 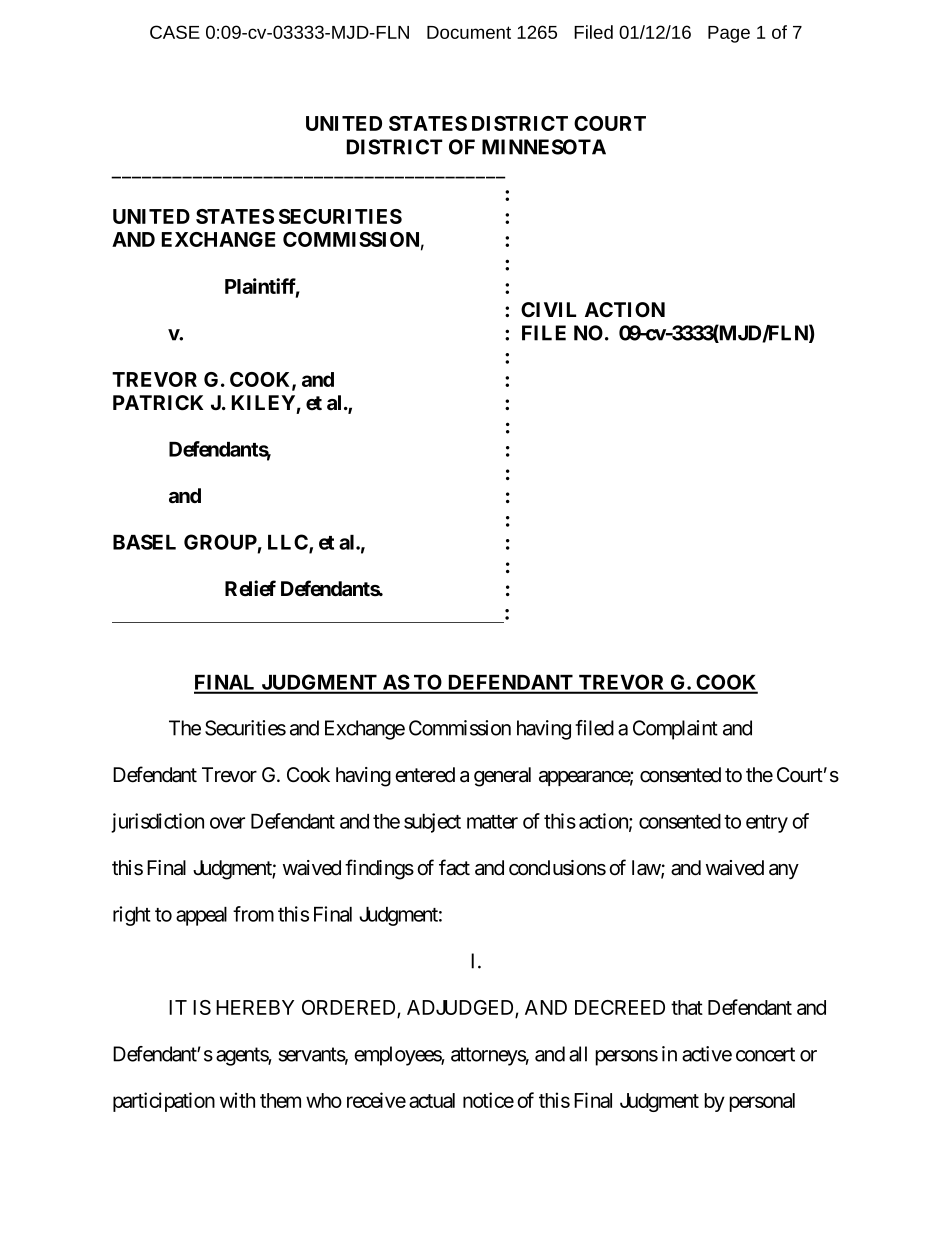 I want to click on fact, so click(x=454, y=867).
